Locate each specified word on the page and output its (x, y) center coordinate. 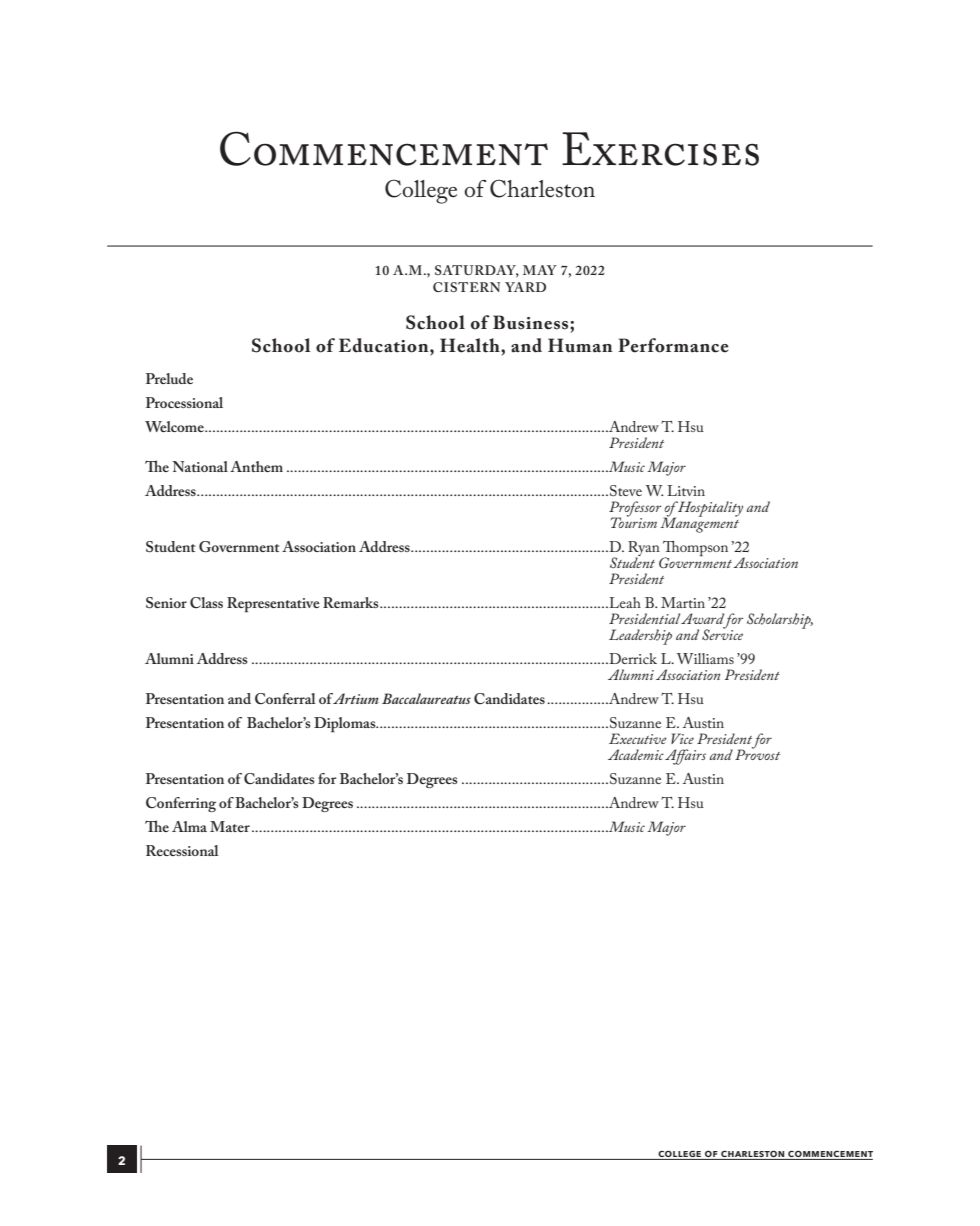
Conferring (181, 804)
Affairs (685, 757)
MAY (540, 270)
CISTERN (466, 287)
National (200, 466)
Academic (636, 754)
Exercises (660, 149)
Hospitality (710, 509)
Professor (635, 510)
